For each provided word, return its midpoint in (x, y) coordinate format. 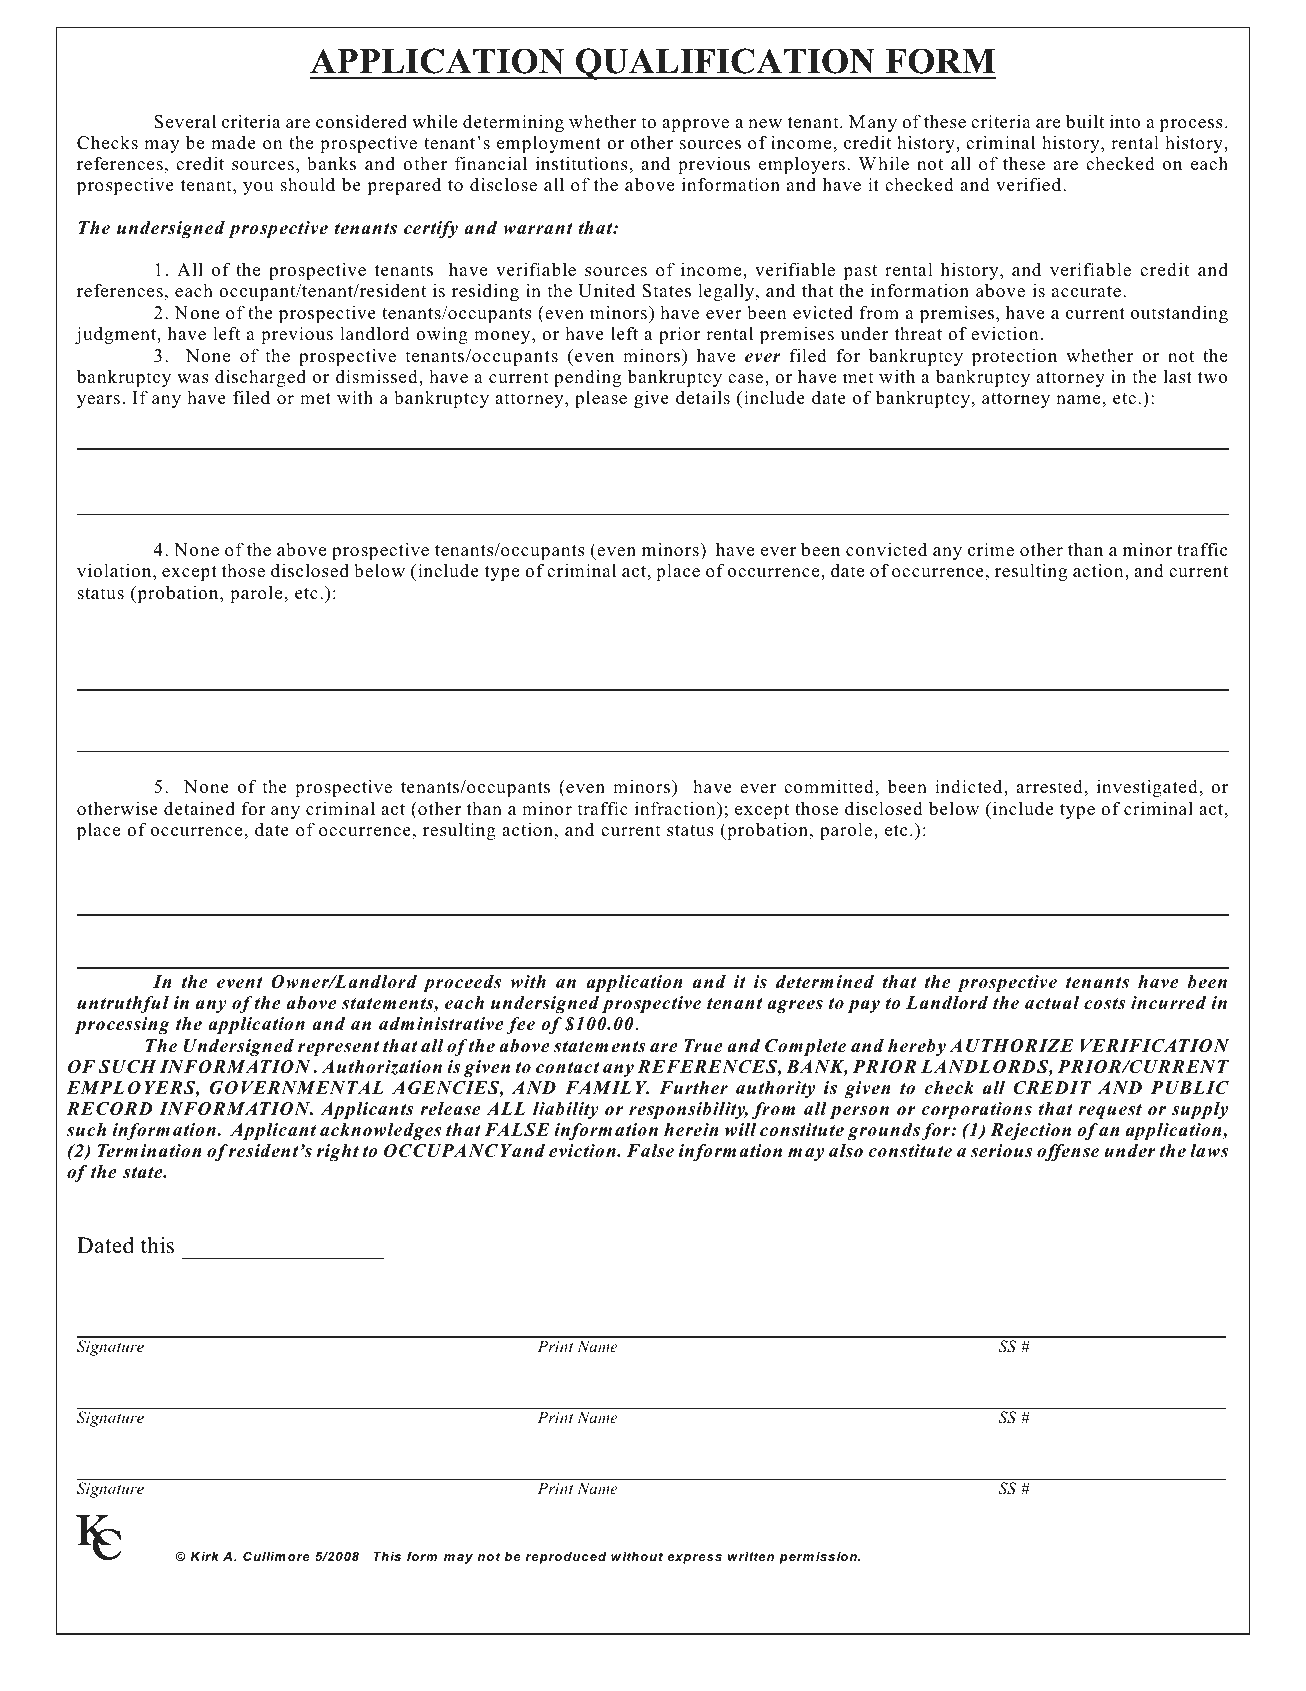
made (233, 142)
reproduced (565, 1558)
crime (991, 549)
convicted (886, 549)
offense (1068, 1152)
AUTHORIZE (1011, 1046)
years (98, 401)
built (1085, 121)
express (694, 1559)
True (703, 1046)
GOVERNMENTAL (297, 1088)
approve (695, 125)
